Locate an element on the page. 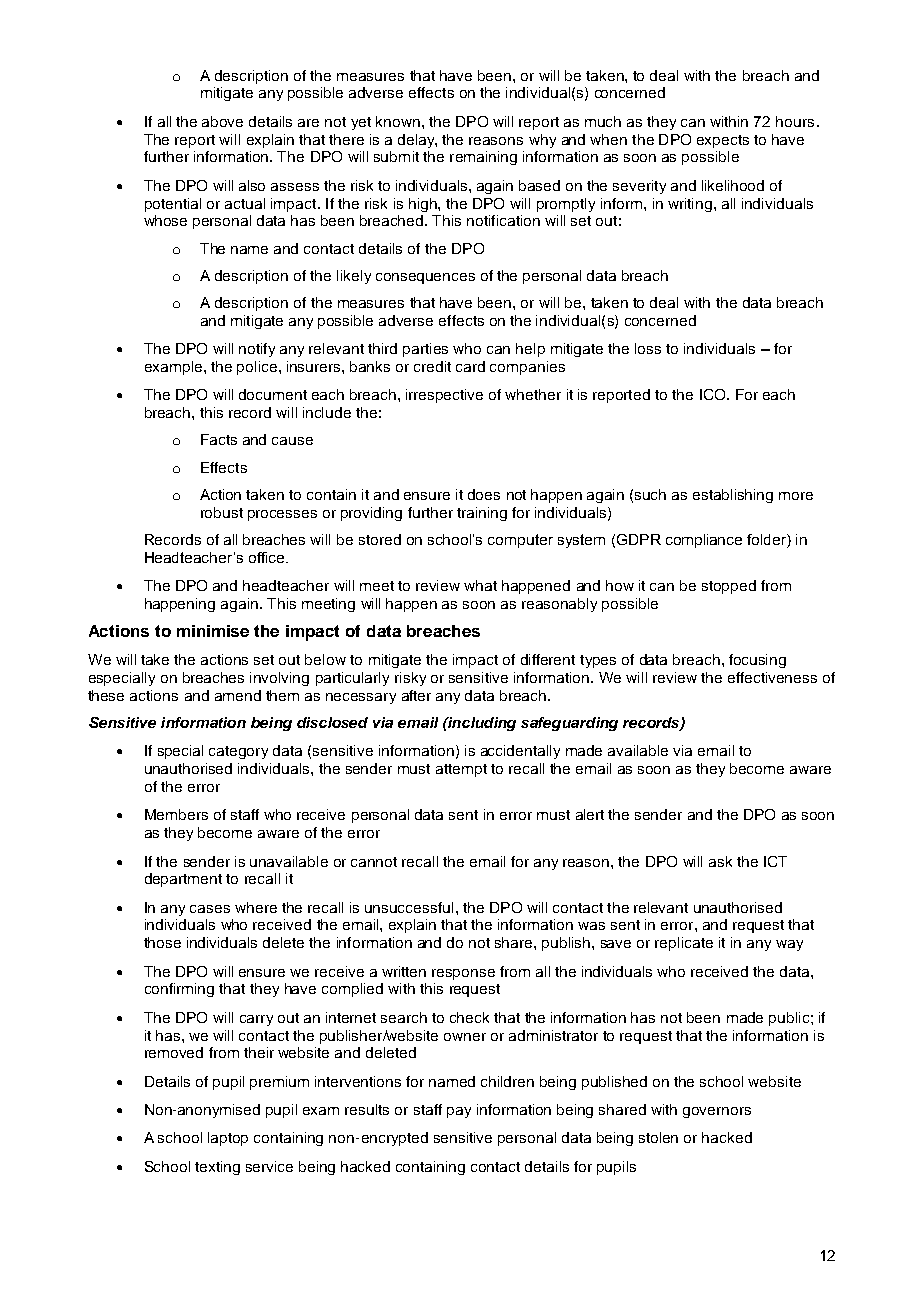 This document has height=1309, width=924. expects is located at coordinates (723, 141).
